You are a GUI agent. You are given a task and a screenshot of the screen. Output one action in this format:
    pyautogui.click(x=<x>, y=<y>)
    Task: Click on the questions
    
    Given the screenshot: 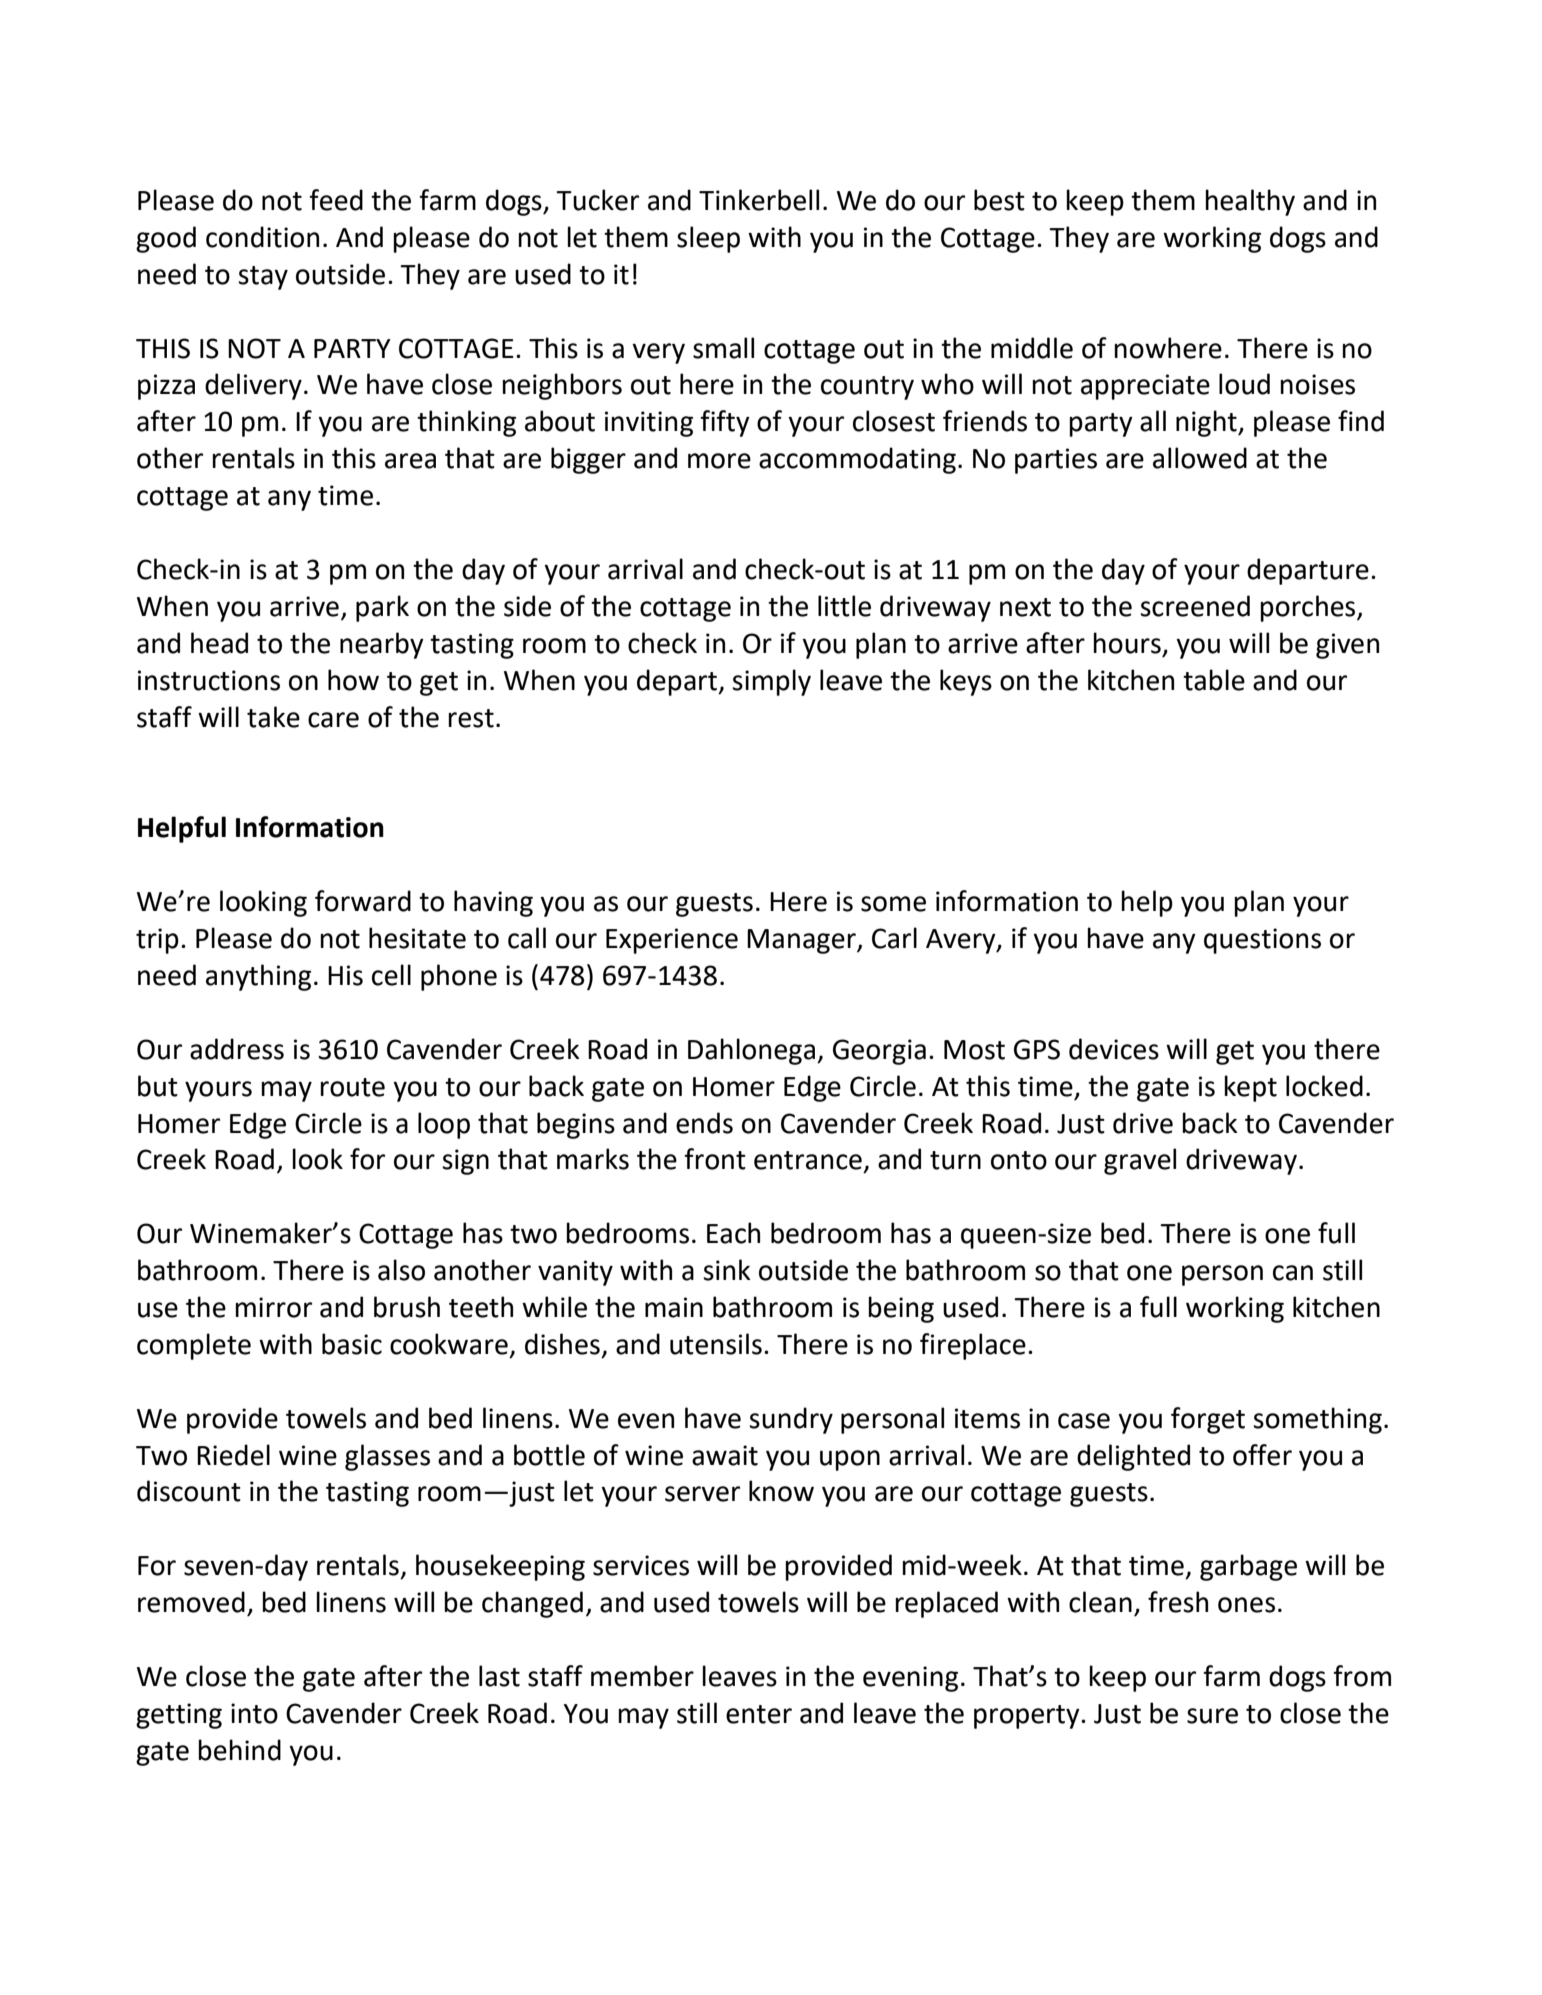 What is the action you would take?
    pyautogui.click(x=1262, y=941)
